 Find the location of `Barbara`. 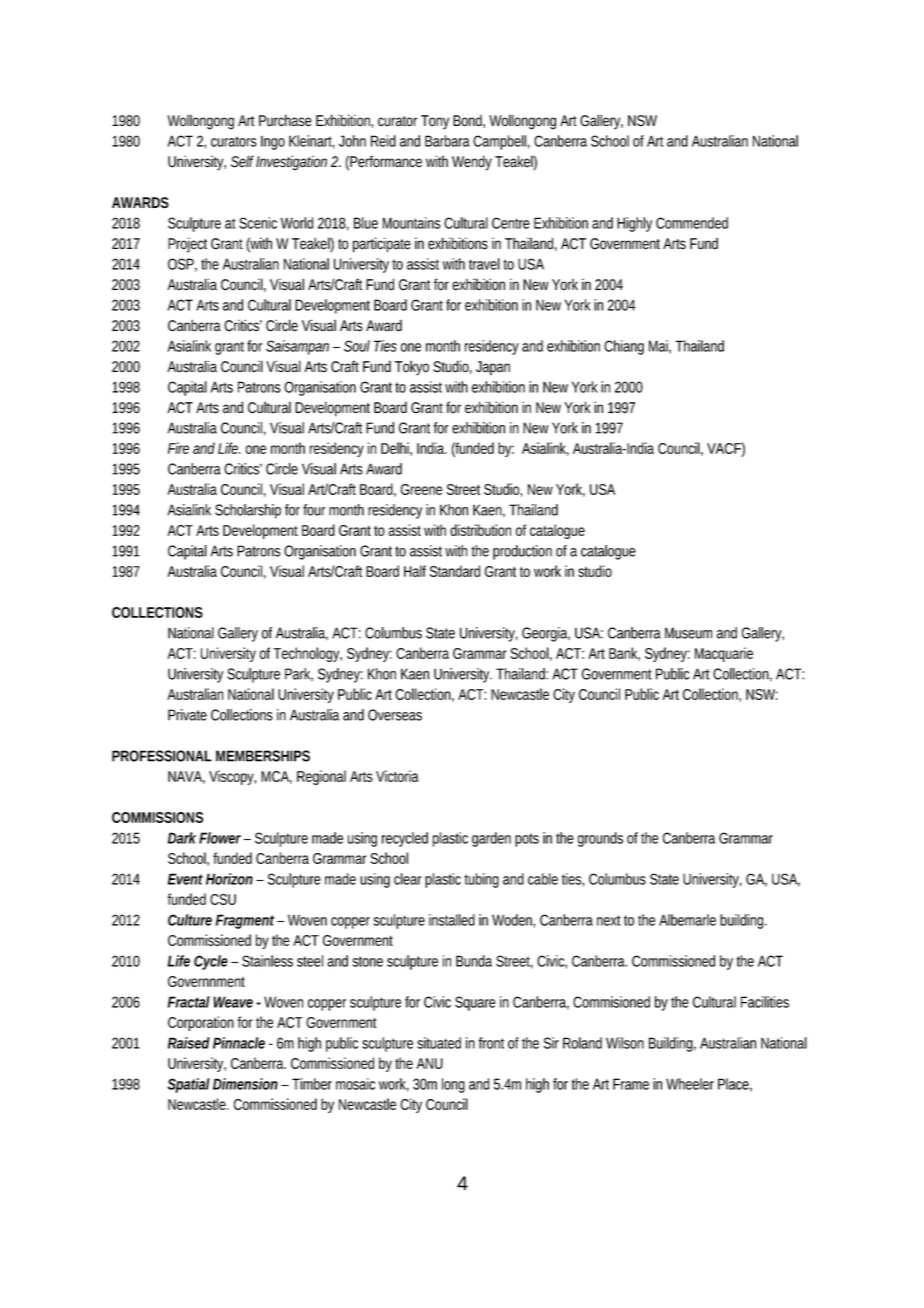

Barbara is located at coordinates (447, 141).
